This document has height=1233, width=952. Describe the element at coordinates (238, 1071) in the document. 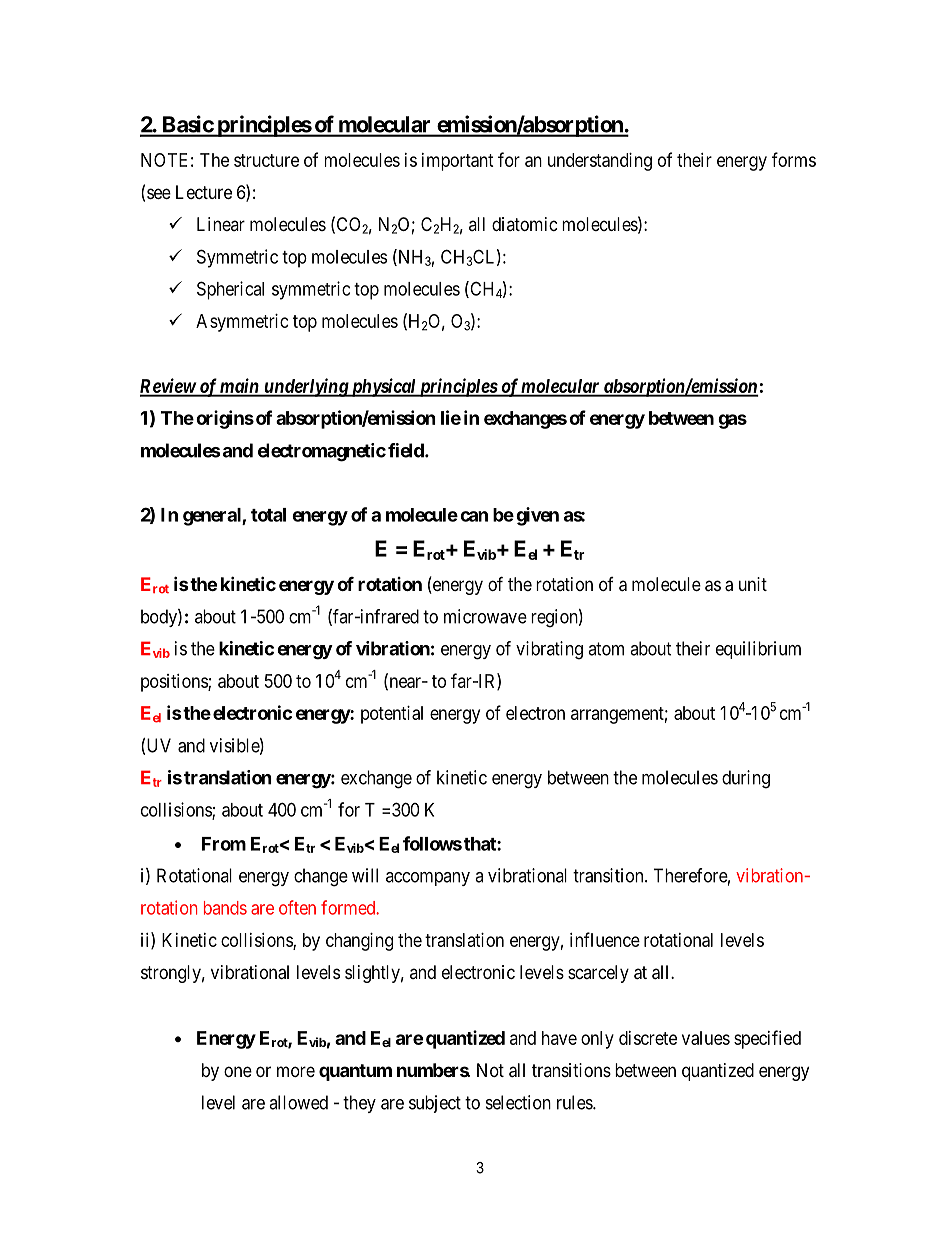

I see `one` at that location.
